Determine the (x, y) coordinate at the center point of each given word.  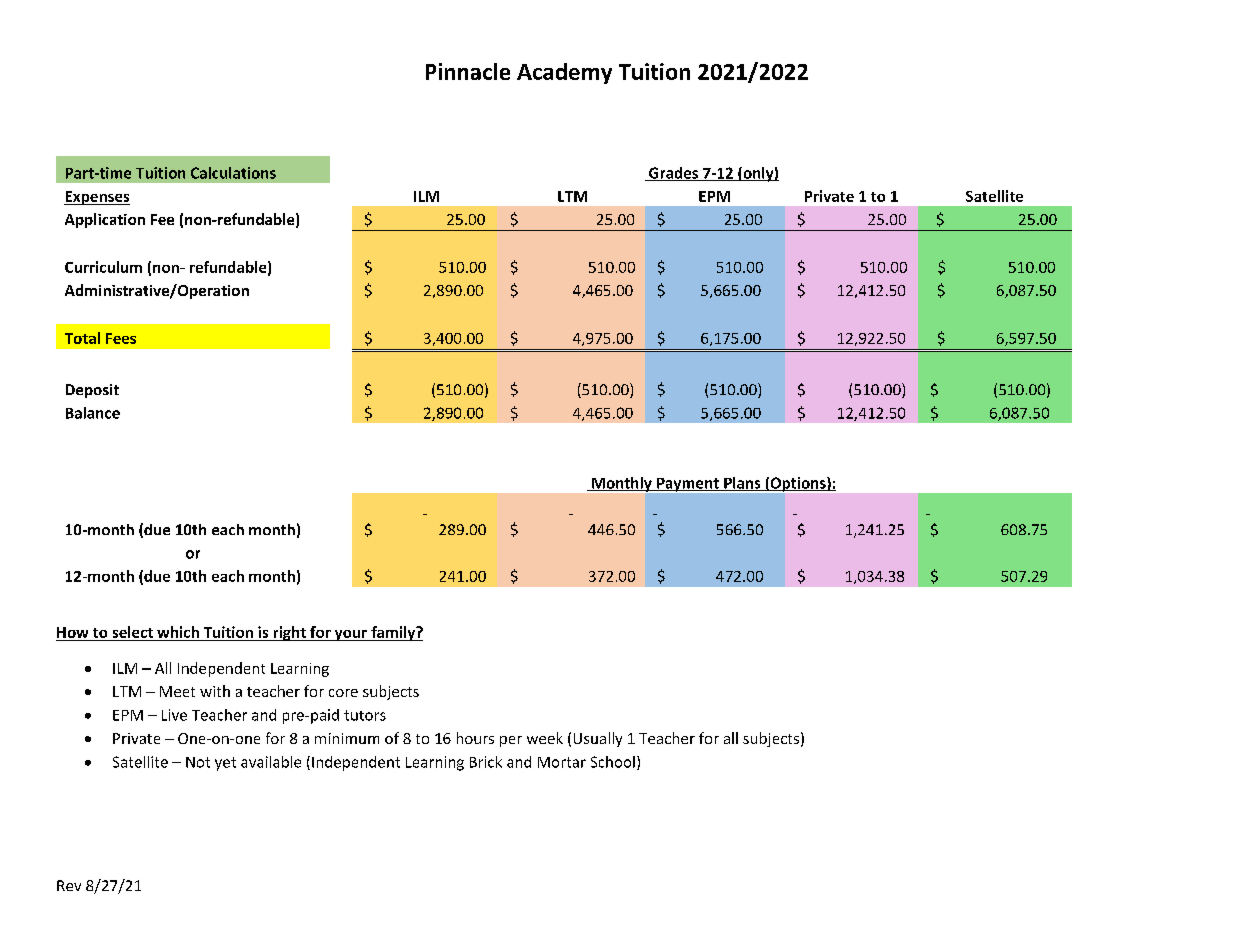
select (133, 632)
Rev (69, 885)
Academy (564, 73)
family (393, 633)
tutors (365, 715)
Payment (688, 485)
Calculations (233, 173)
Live (174, 715)
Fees (121, 338)
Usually (598, 739)
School (613, 762)
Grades (674, 174)
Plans (742, 484)
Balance (93, 413)
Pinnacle (468, 71)
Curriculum (103, 267)
